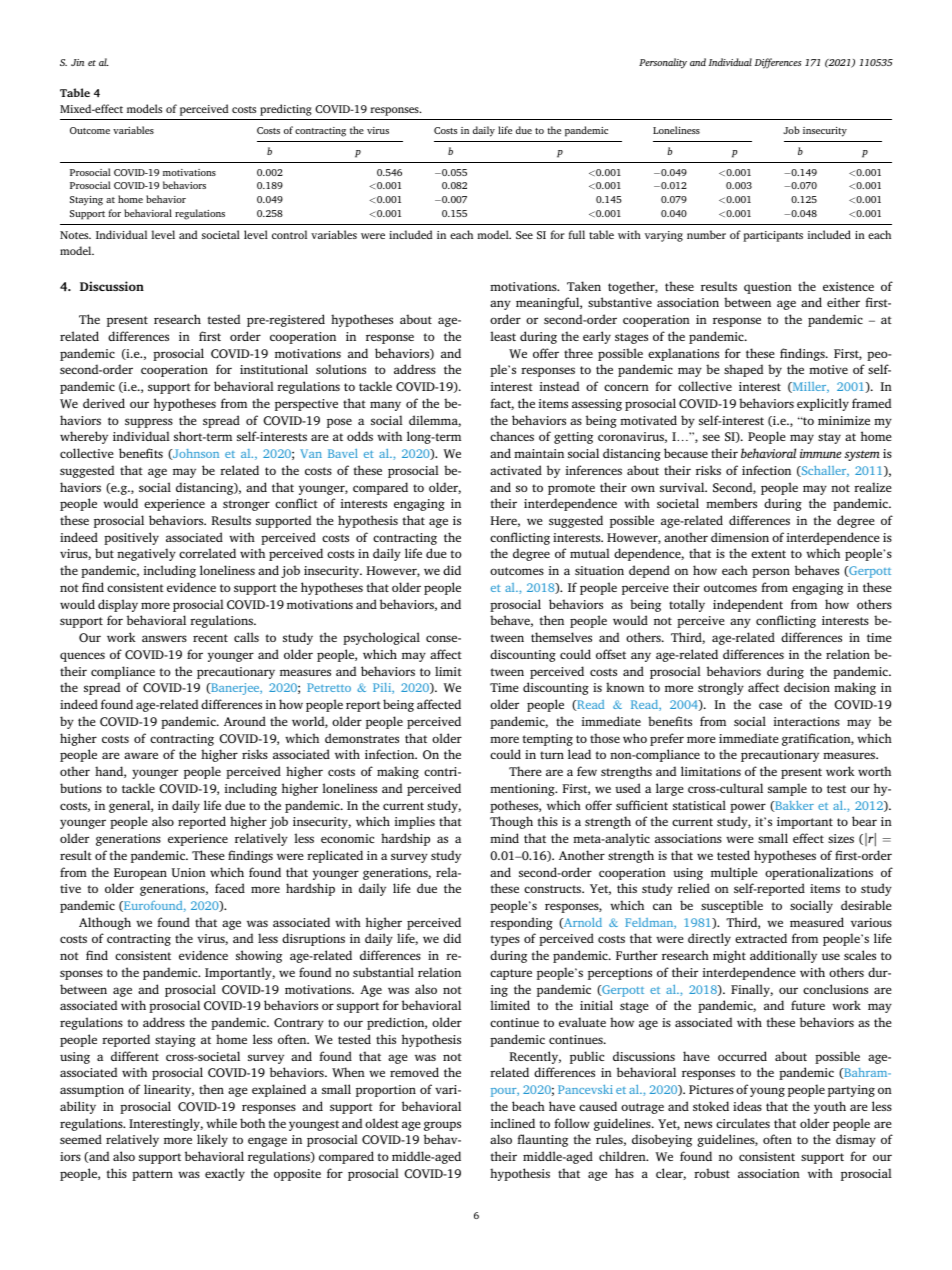 The image size is (952, 1270). Describe the element at coordinates (77, 62) in the screenshot. I see `Jin` at that location.
